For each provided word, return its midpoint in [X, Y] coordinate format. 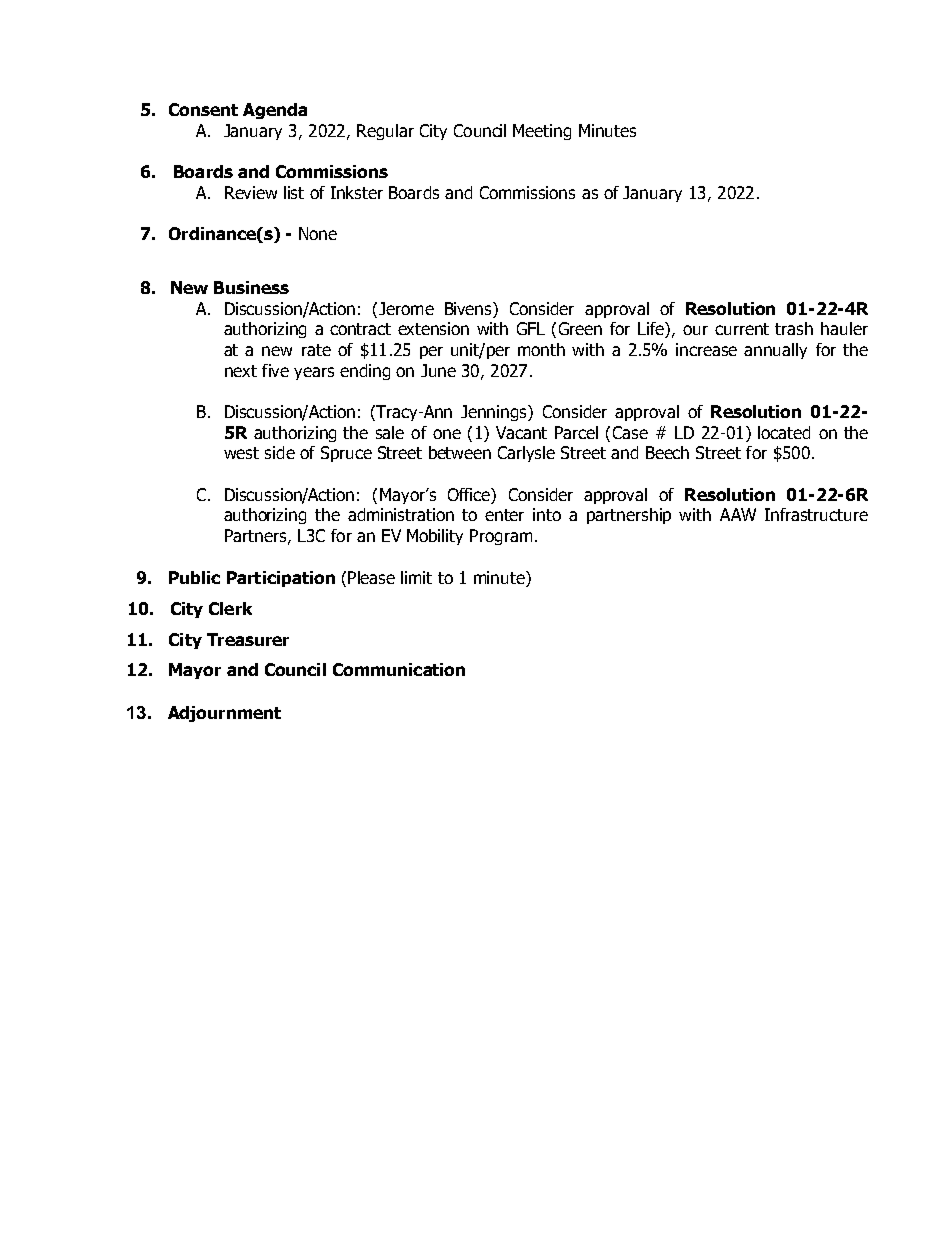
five [275, 370]
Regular [385, 132]
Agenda [275, 111]
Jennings [495, 413]
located [784, 432]
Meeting [542, 132]
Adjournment [224, 714]
